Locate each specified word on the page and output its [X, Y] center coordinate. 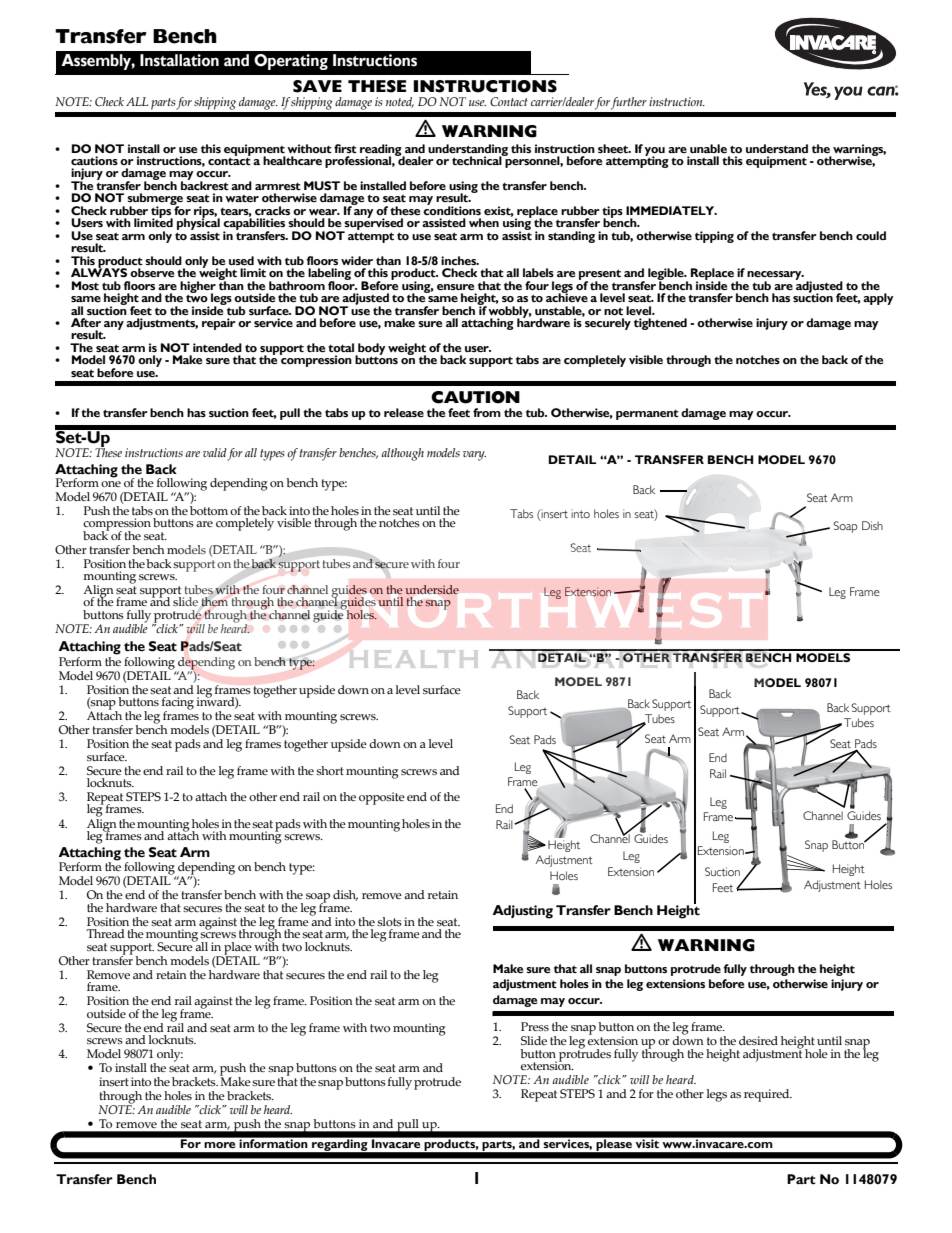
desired [758, 1040]
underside [432, 589]
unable [708, 148]
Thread [106, 933]
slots [389, 921]
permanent [647, 415]
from [487, 412]
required [768, 1095]
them [215, 602]
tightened [660, 324]
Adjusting [522, 912]
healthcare [292, 160]
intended [217, 347]
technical [478, 159]
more [219, 1145]
